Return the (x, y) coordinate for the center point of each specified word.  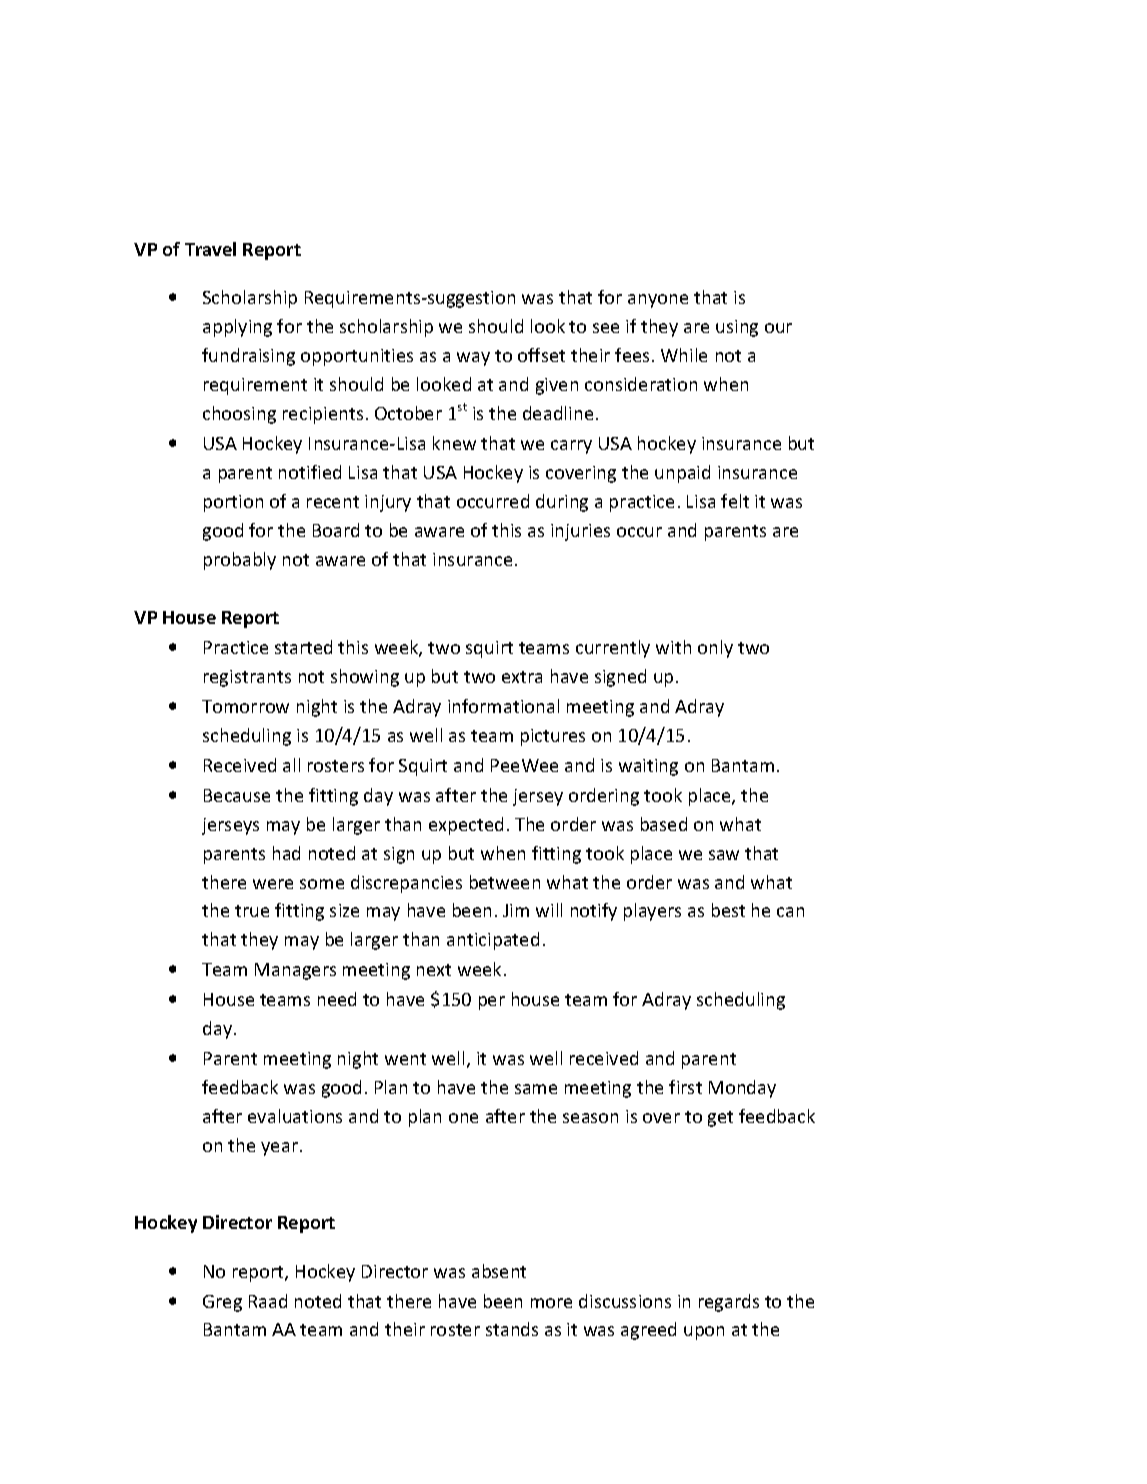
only (715, 649)
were (273, 884)
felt (735, 501)
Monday (742, 1089)
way (473, 359)
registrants (247, 678)
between (505, 882)
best (728, 910)
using (737, 328)
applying (237, 328)
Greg (222, 1303)
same (536, 1089)
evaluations (295, 1116)
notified (310, 472)
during (562, 503)
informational (503, 706)
